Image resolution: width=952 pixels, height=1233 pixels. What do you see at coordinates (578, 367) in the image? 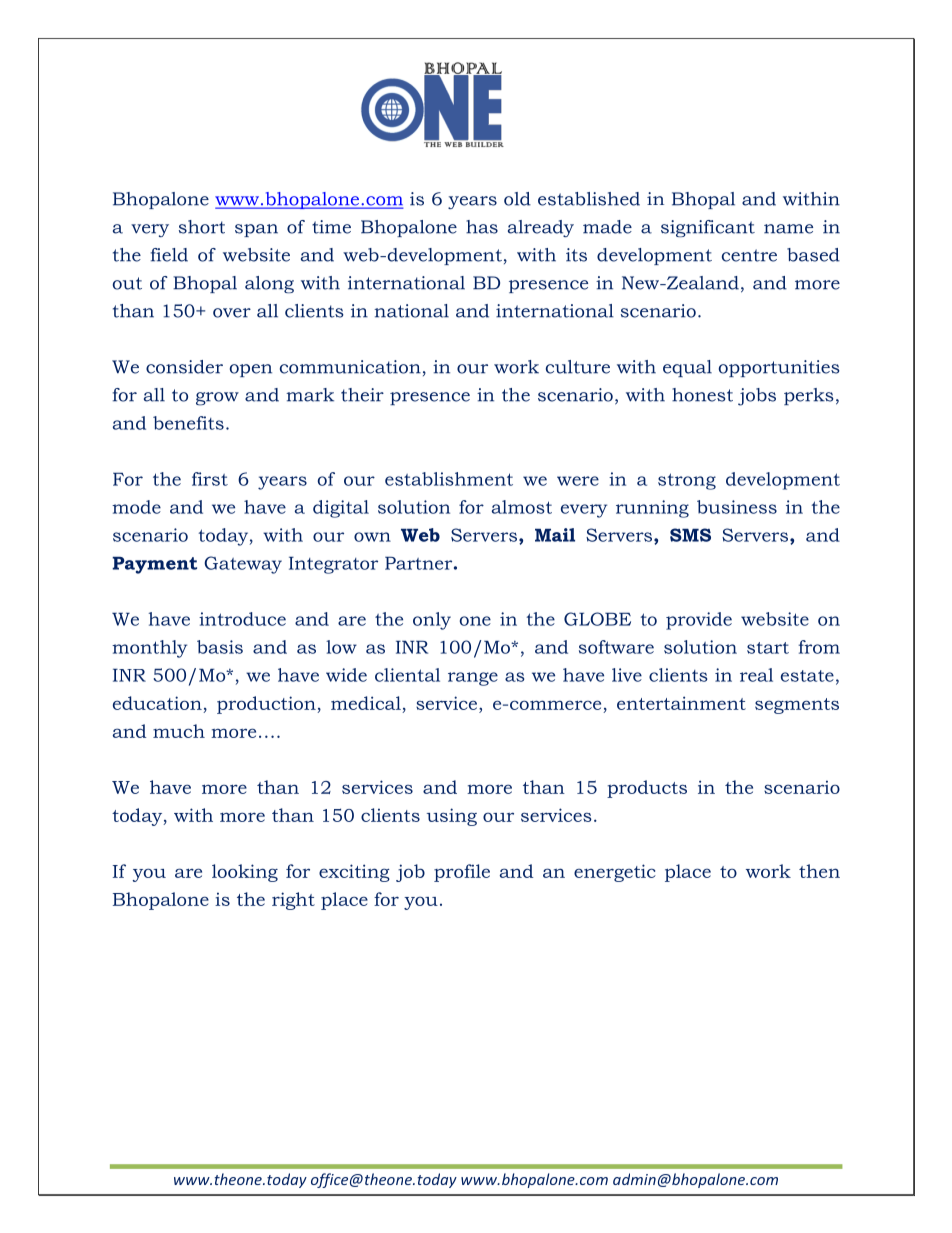
I see `culture` at bounding box center [578, 367].
